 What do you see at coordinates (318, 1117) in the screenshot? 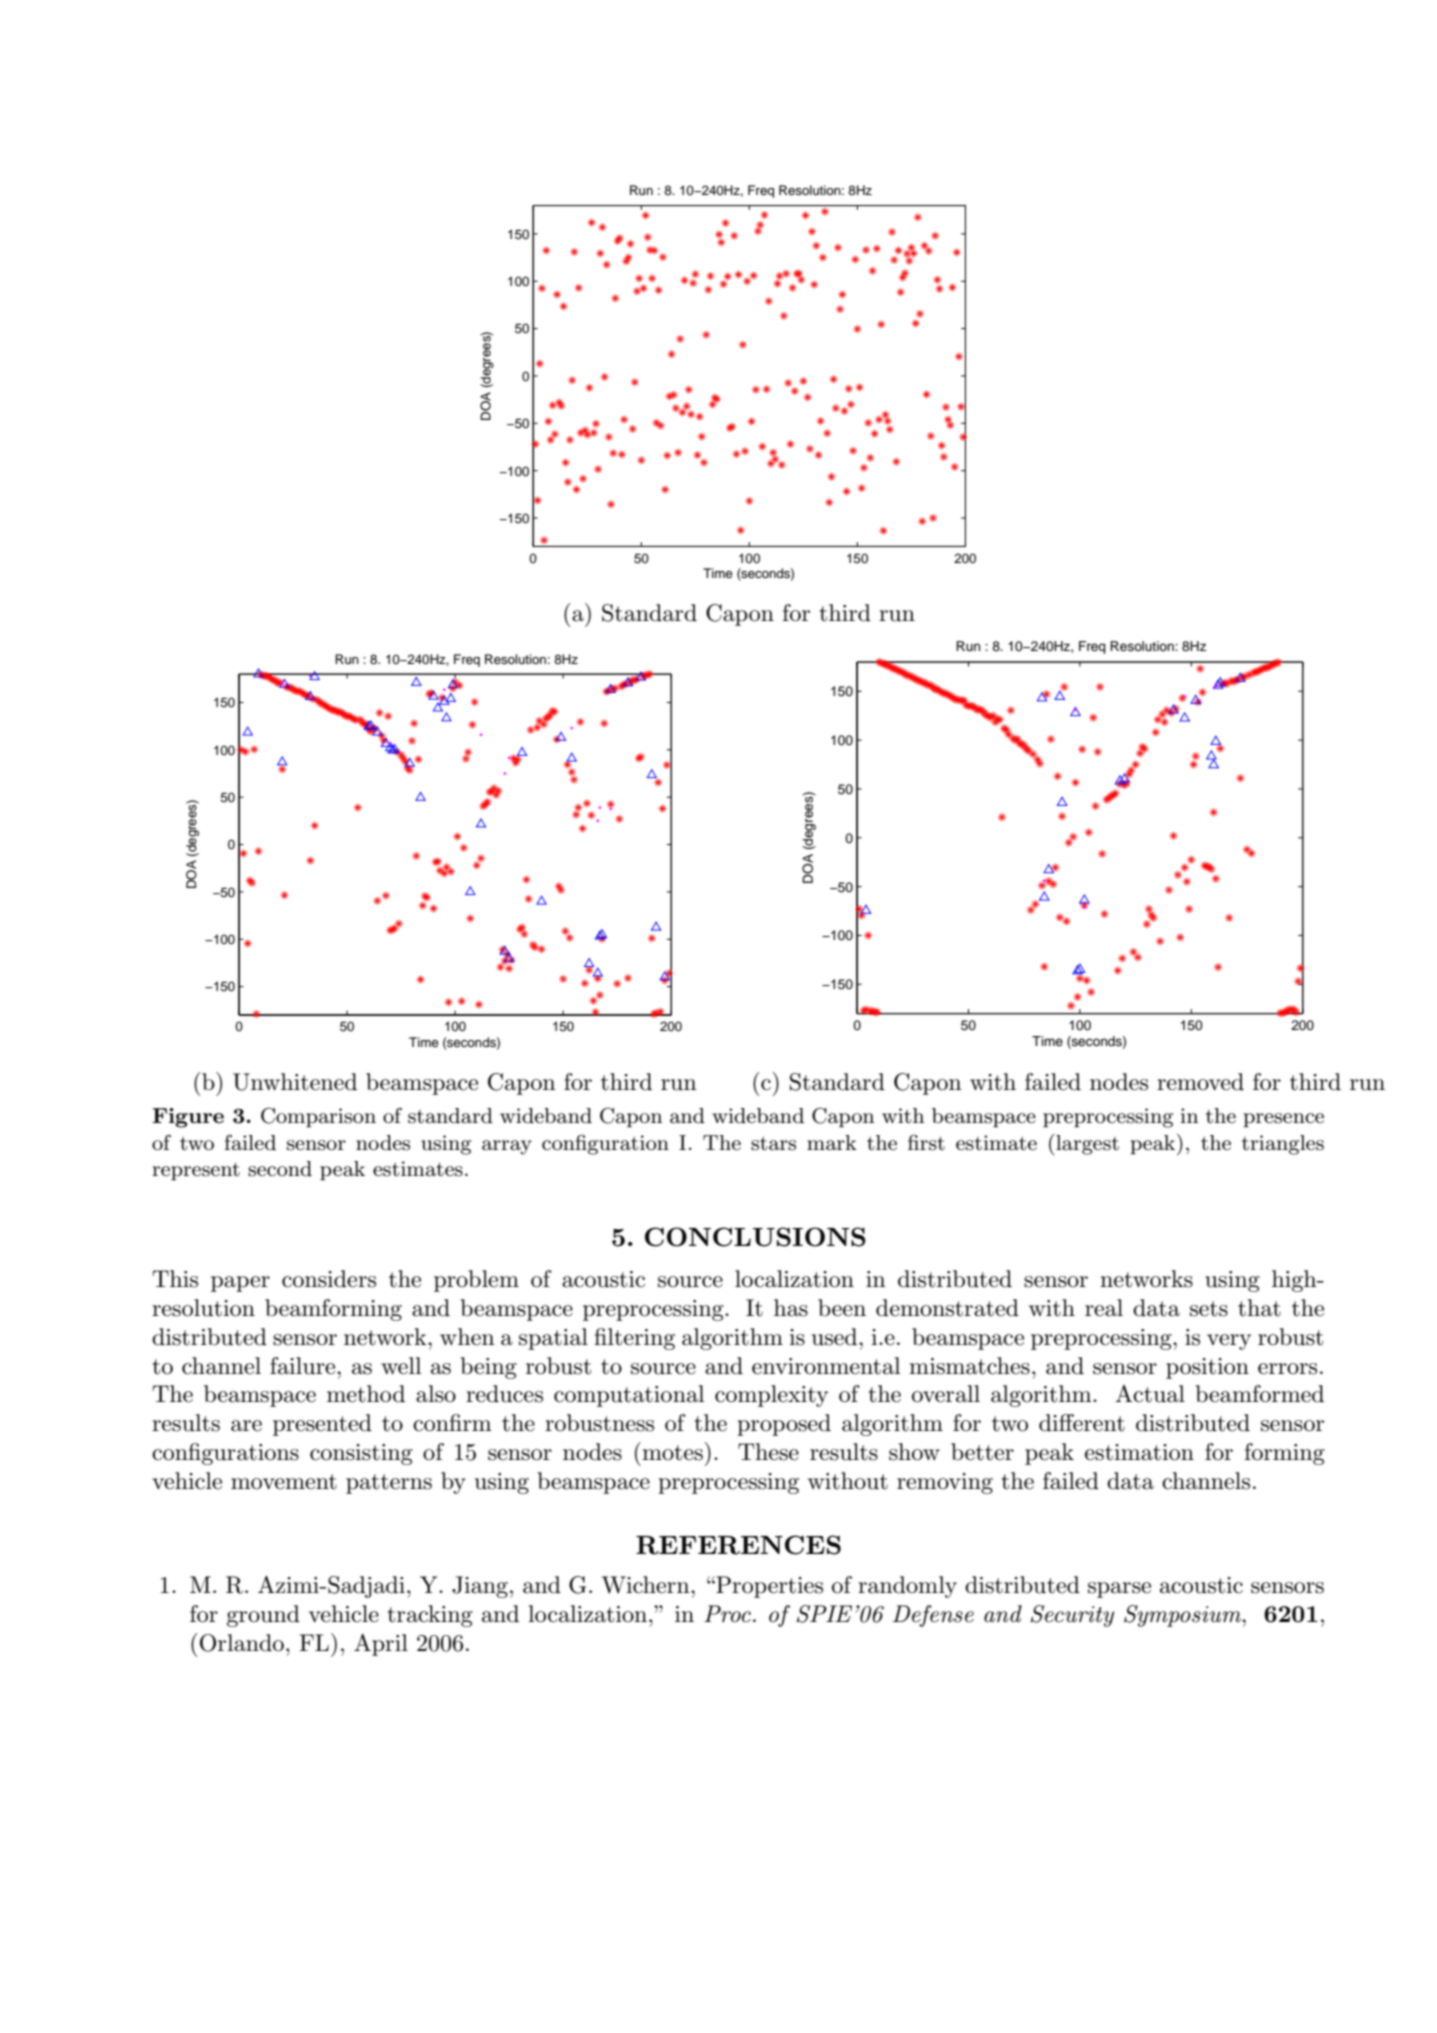
I see `Comparison` at bounding box center [318, 1117].
